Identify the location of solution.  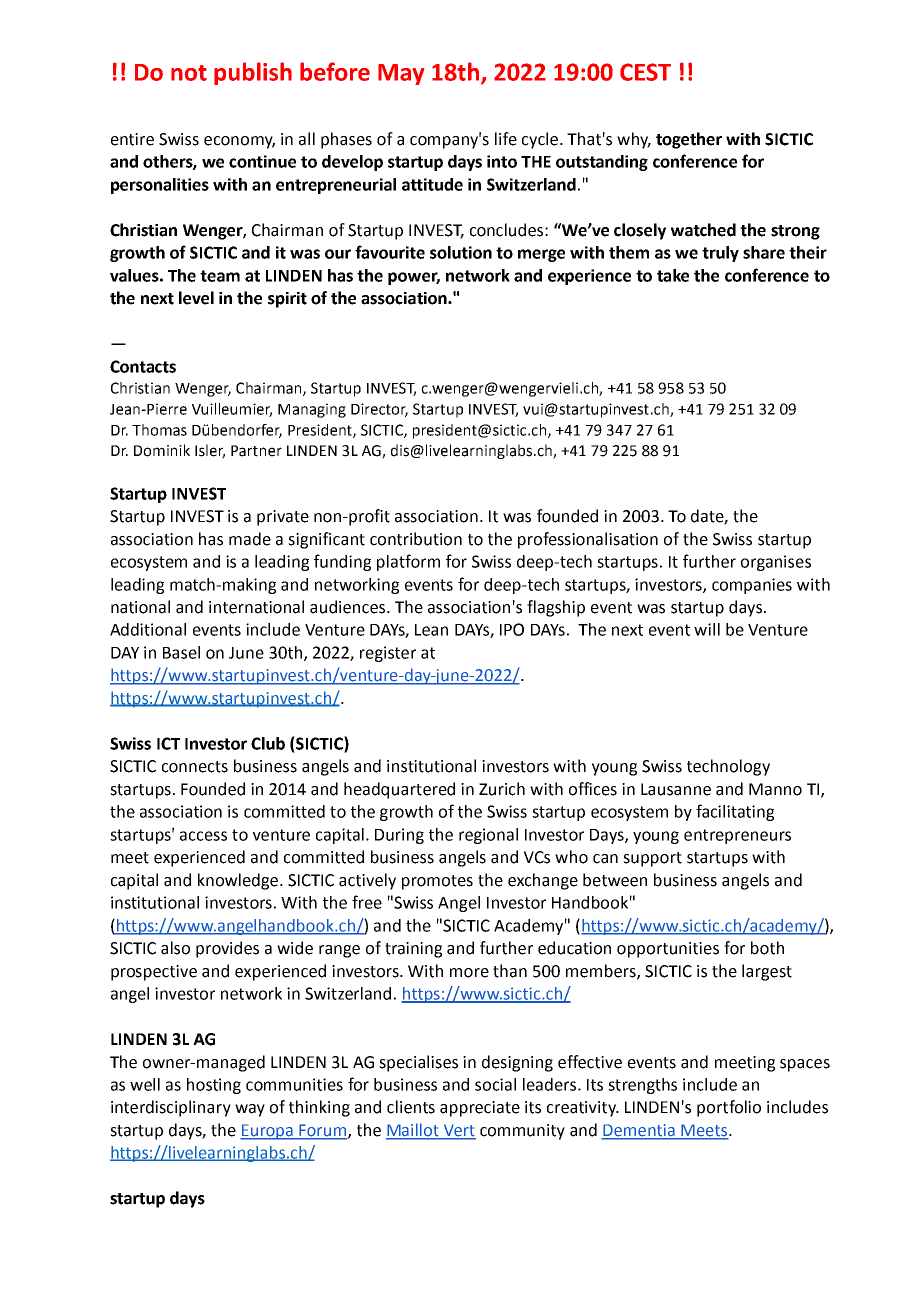
(461, 252).
